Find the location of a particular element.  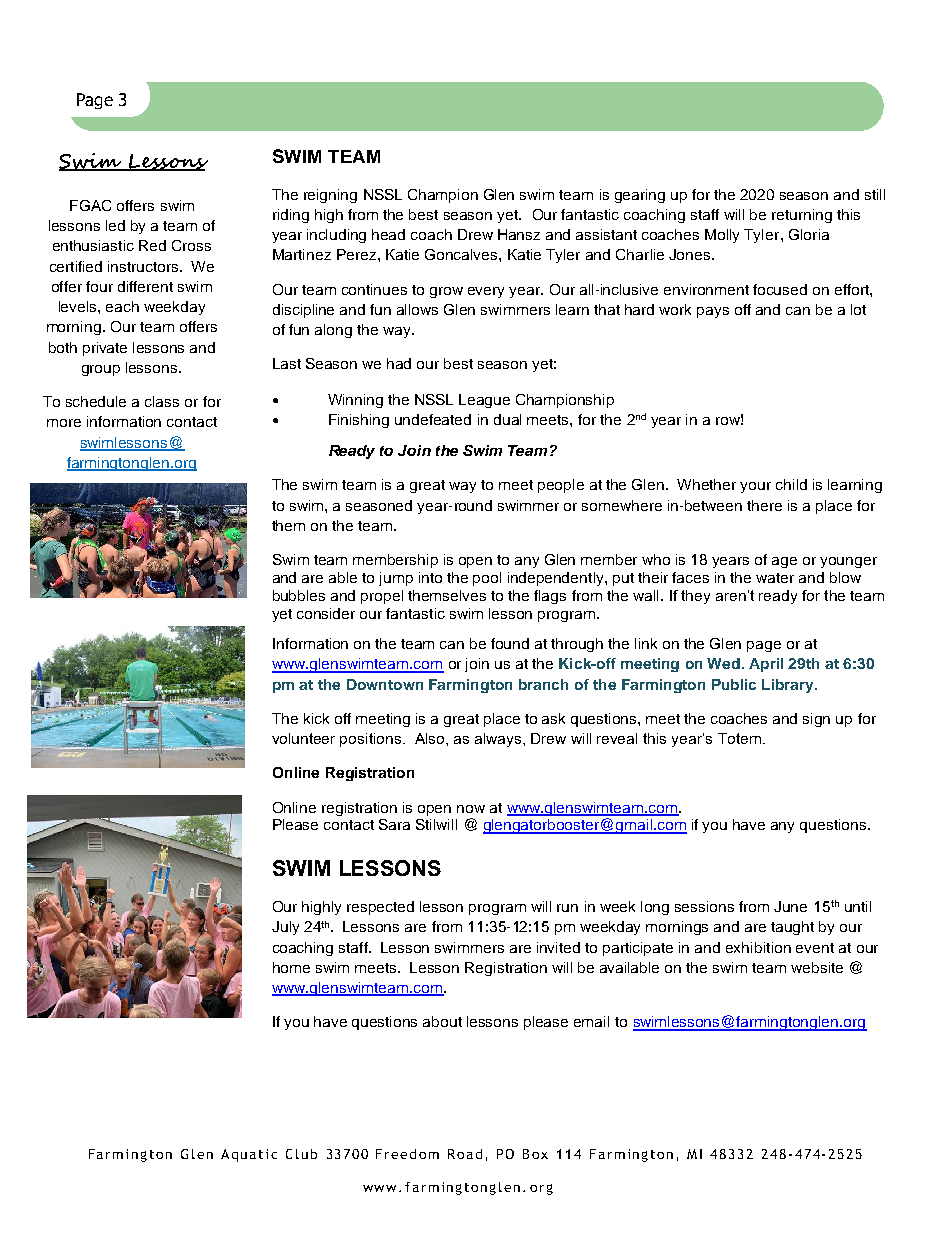

there is located at coordinates (764, 505).
